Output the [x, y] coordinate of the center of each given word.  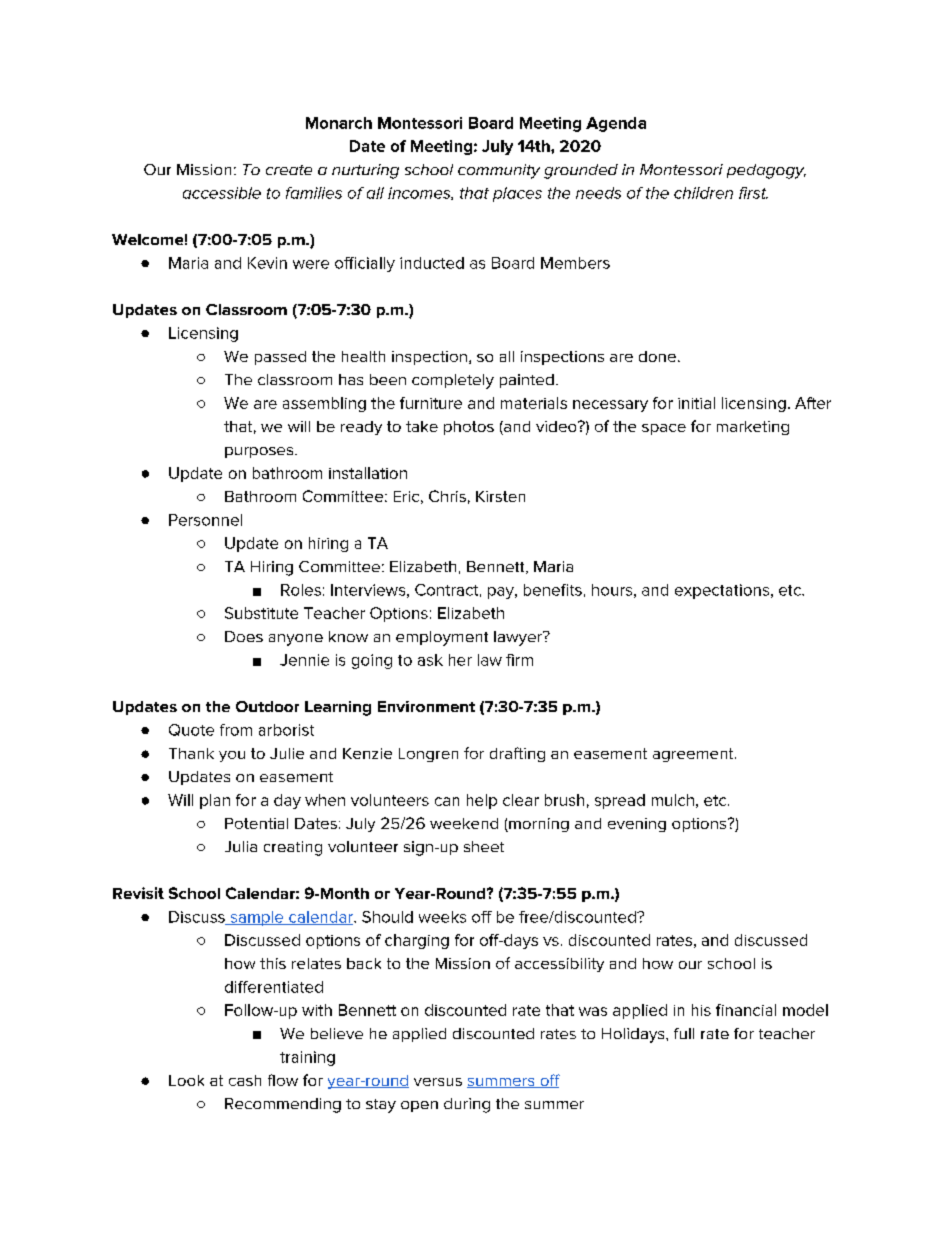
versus [438, 1082]
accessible [222, 193]
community [499, 171]
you [232, 756]
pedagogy [766, 171]
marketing [753, 428]
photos [469, 428]
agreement [694, 755]
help [482, 801]
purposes [260, 452]
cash [245, 1080]
